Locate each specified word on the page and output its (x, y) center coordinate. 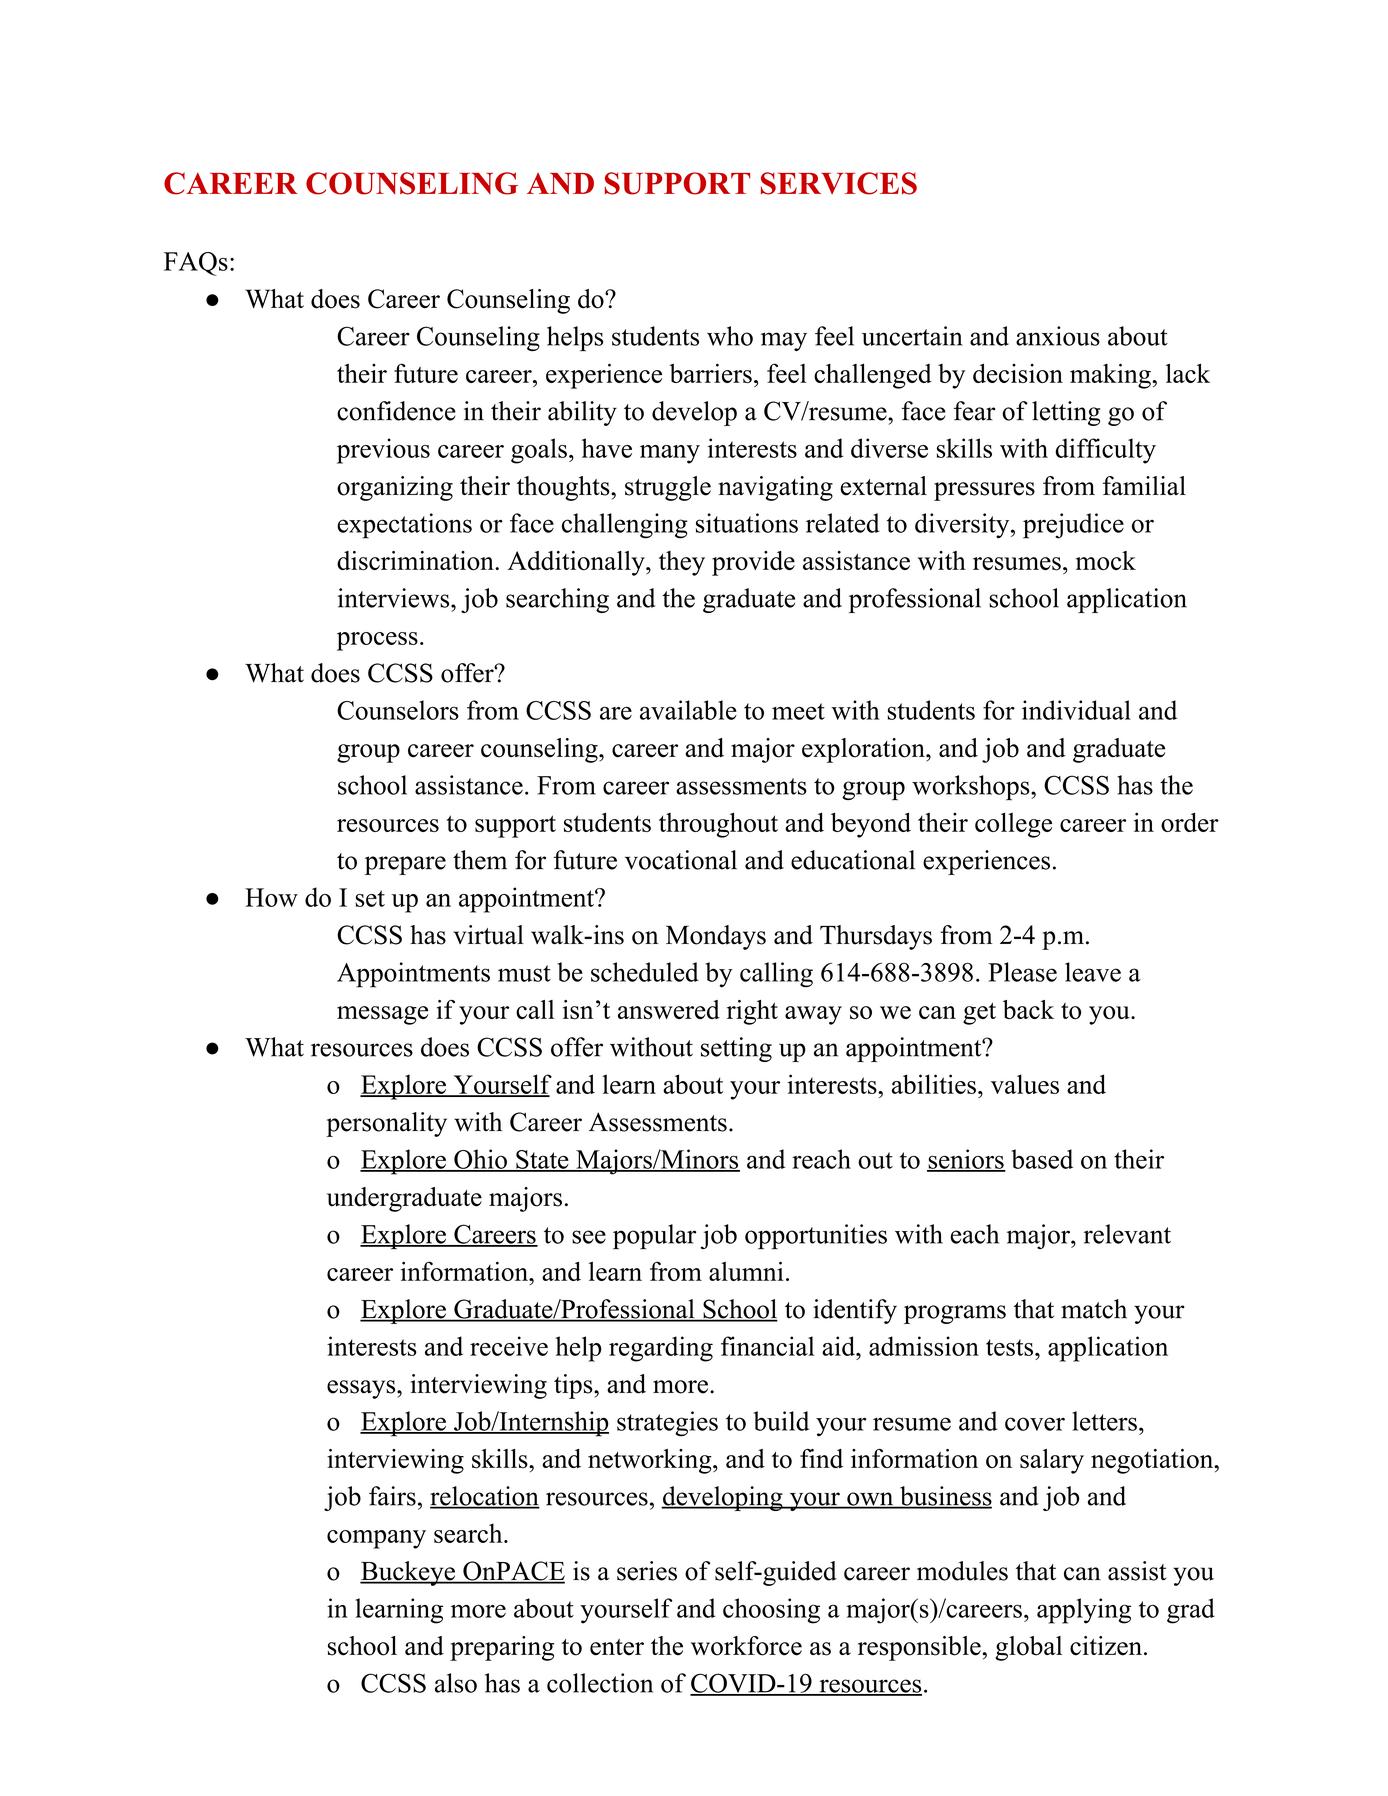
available (688, 710)
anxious (1058, 336)
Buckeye (408, 1573)
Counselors (398, 710)
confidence (396, 411)
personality (386, 1124)
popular (654, 1237)
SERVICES (839, 183)
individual (1076, 710)
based (1042, 1159)
